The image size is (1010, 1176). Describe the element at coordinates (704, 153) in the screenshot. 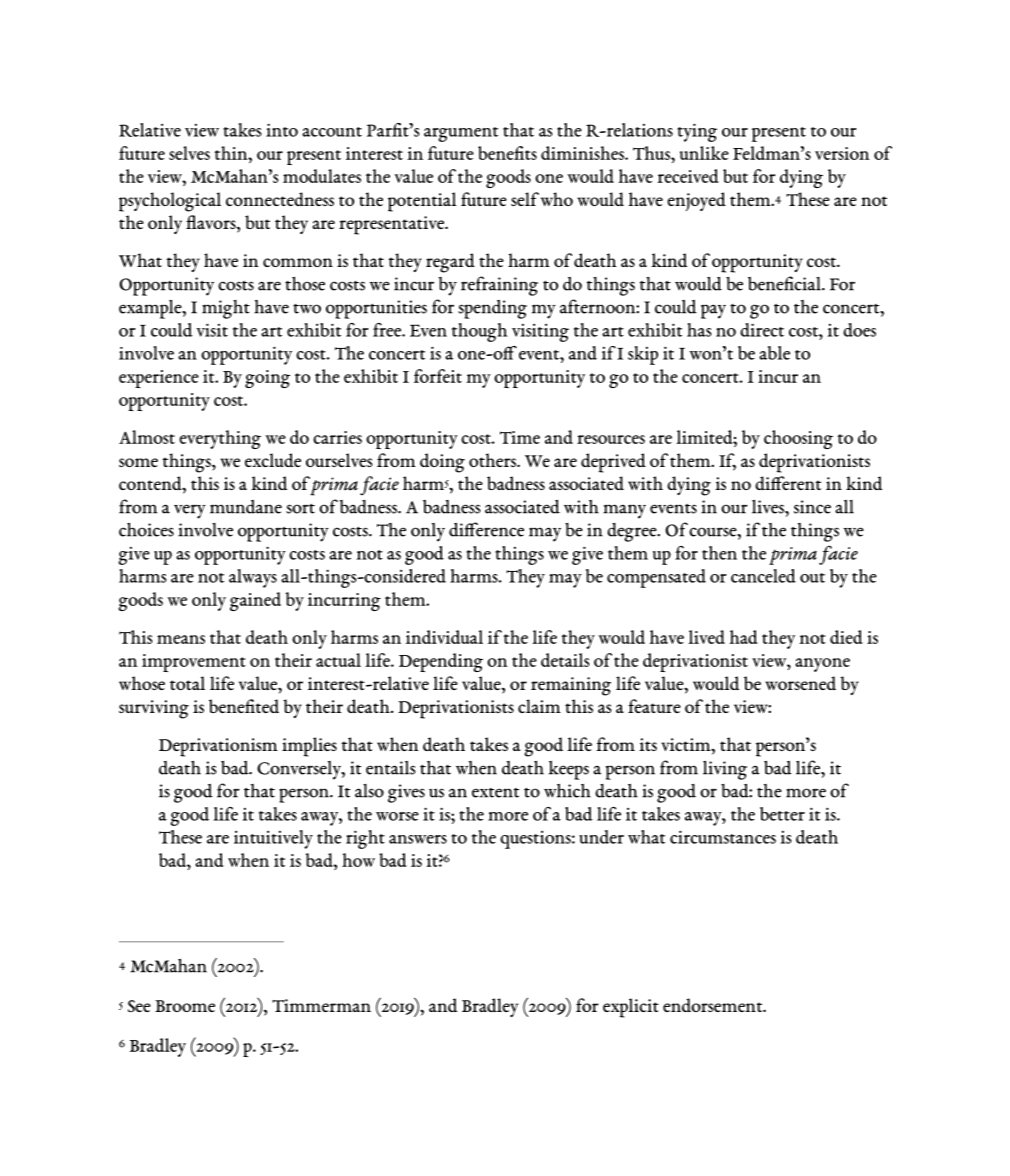

I see `unlike` at that location.
